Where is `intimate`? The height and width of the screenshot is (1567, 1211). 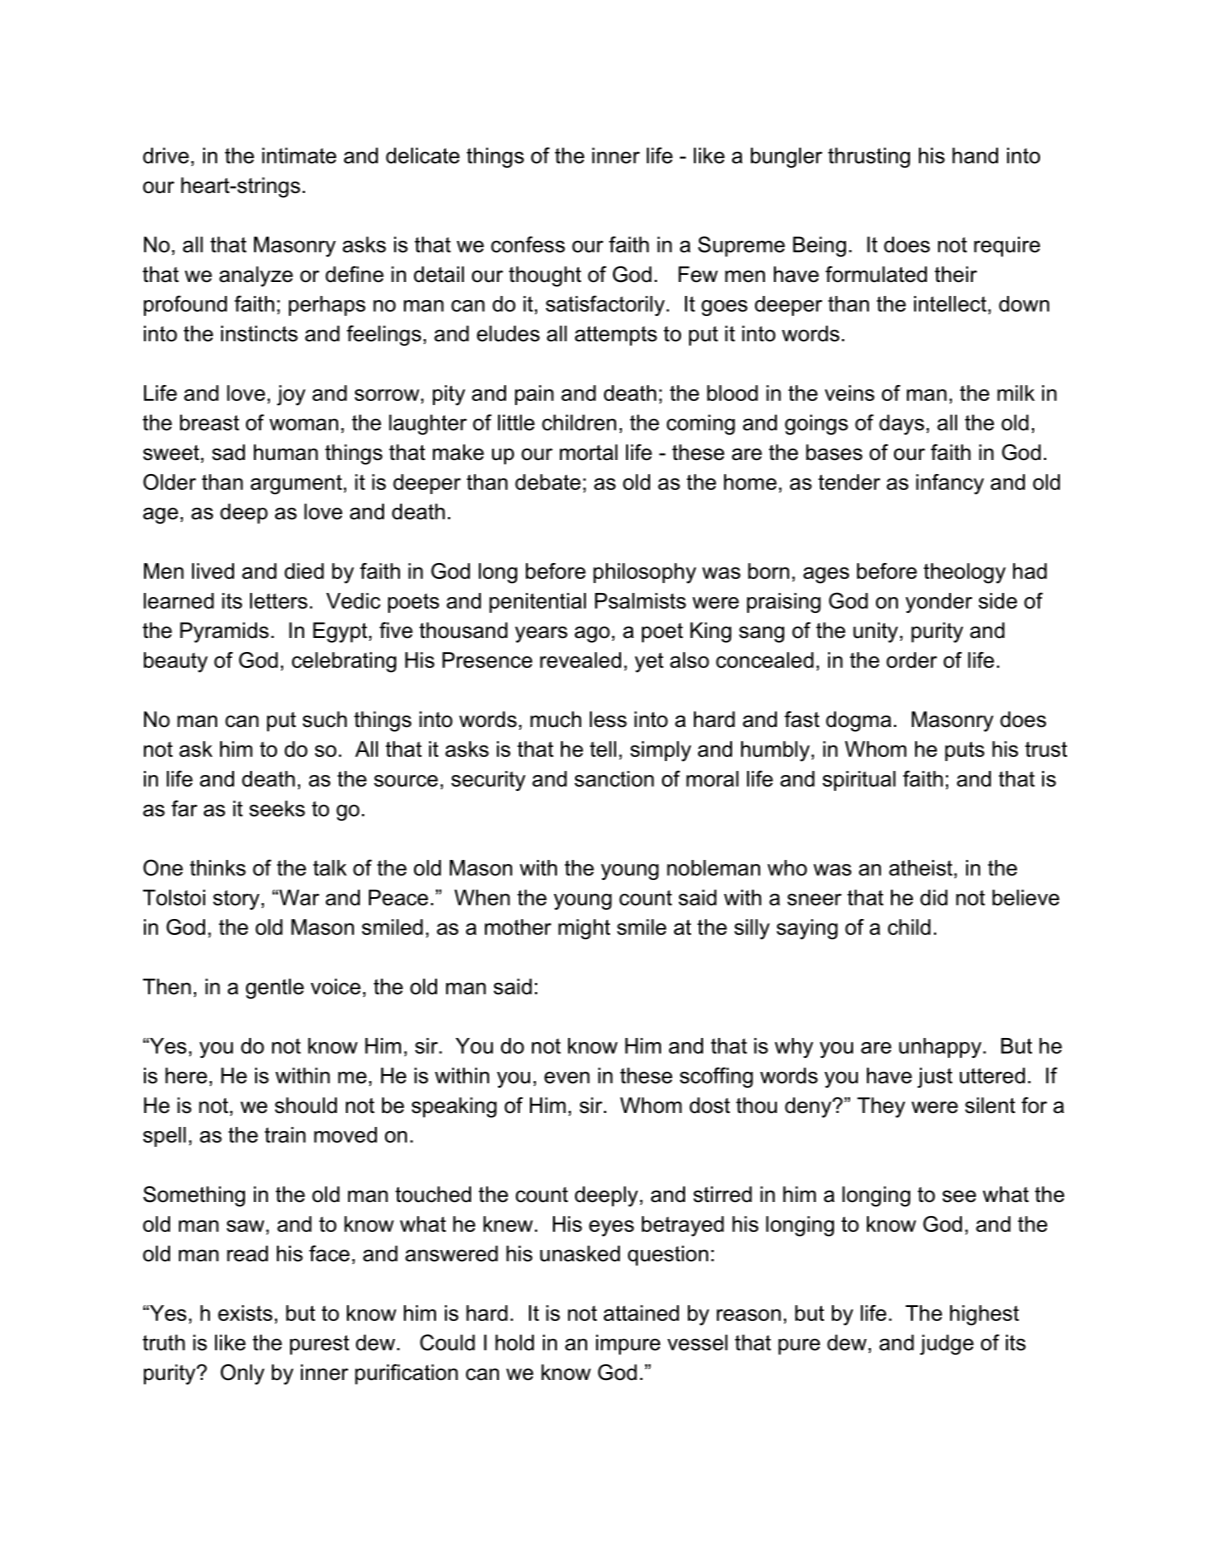
intimate is located at coordinates (299, 155).
